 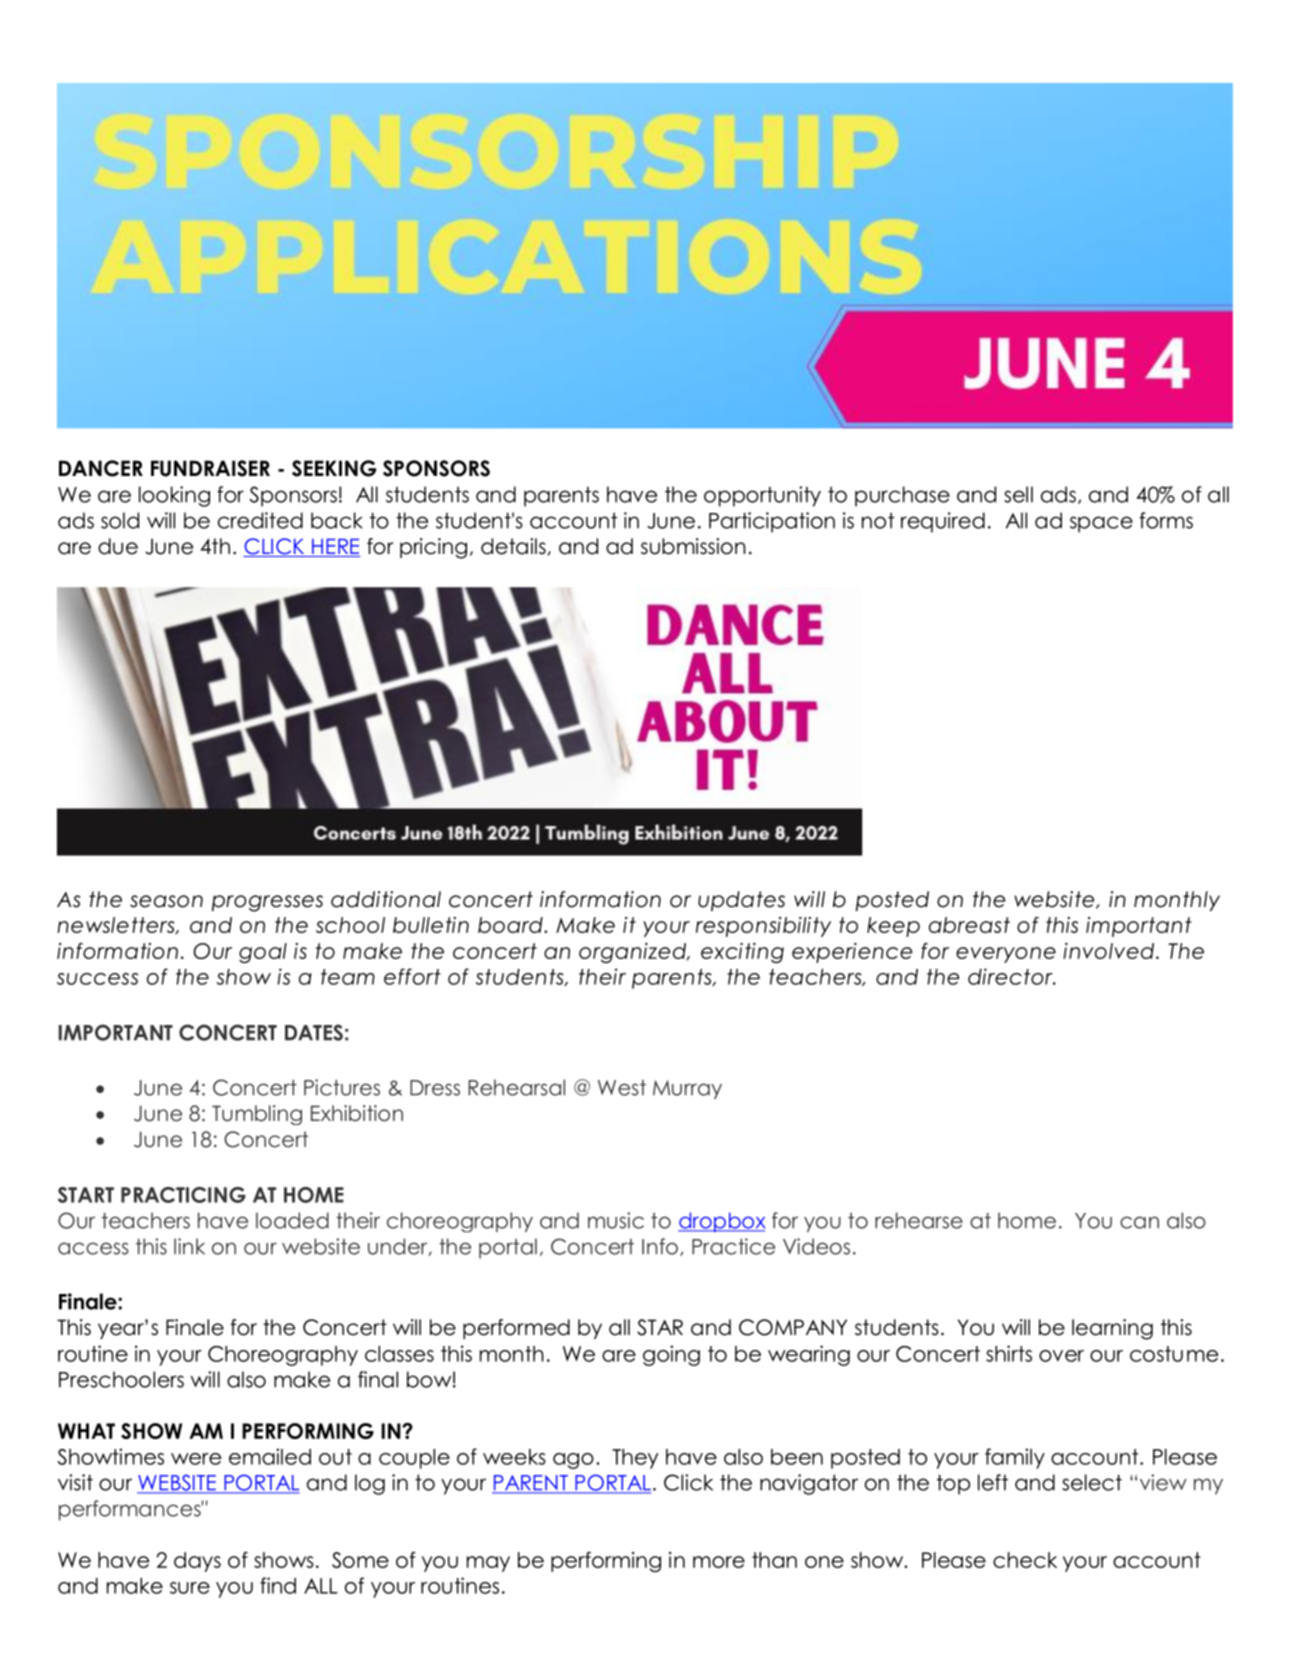 What do you see at coordinates (174, 496) in the document?
I see `looking` at bounding box center [174, 496].
